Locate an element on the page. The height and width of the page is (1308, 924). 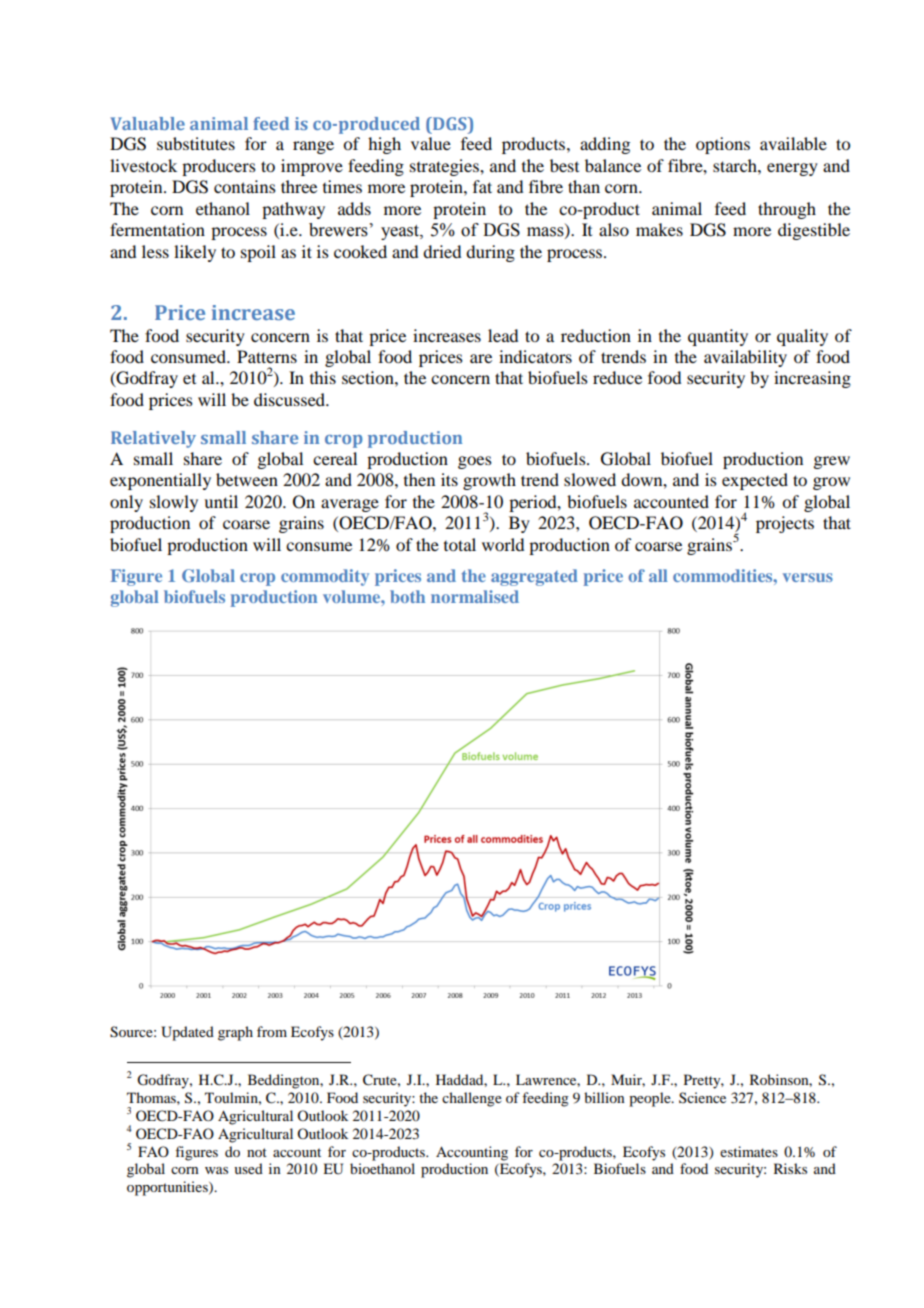
versus is located at coordinates (808, 577).
